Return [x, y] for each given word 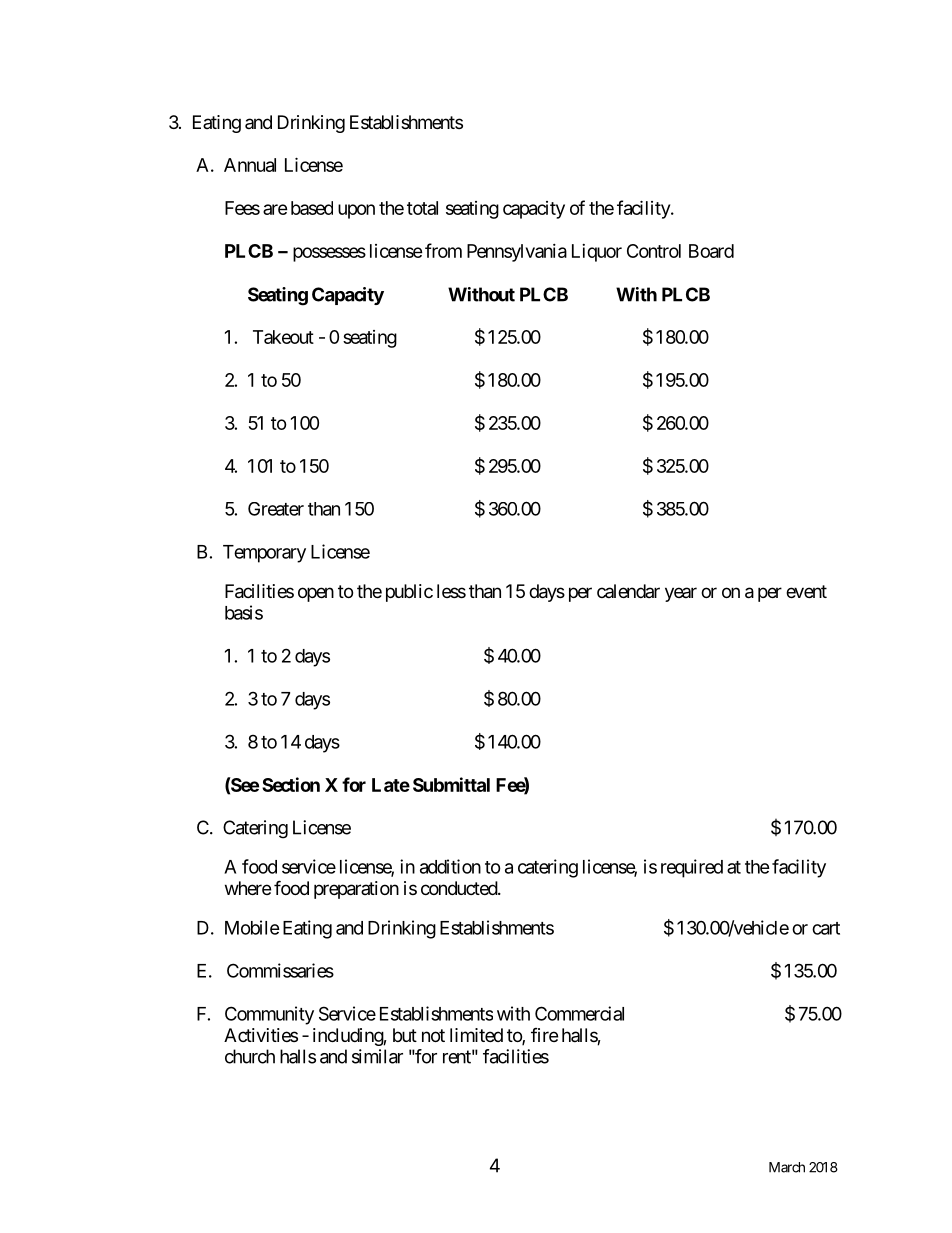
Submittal [451, 784]
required [692, 868]
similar [377, 1056]
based [312, 208]
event [806, 591]
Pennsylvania [517, 253]
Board [711, 251]
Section [291, 784]
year [681, 594]
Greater [276, 509]
